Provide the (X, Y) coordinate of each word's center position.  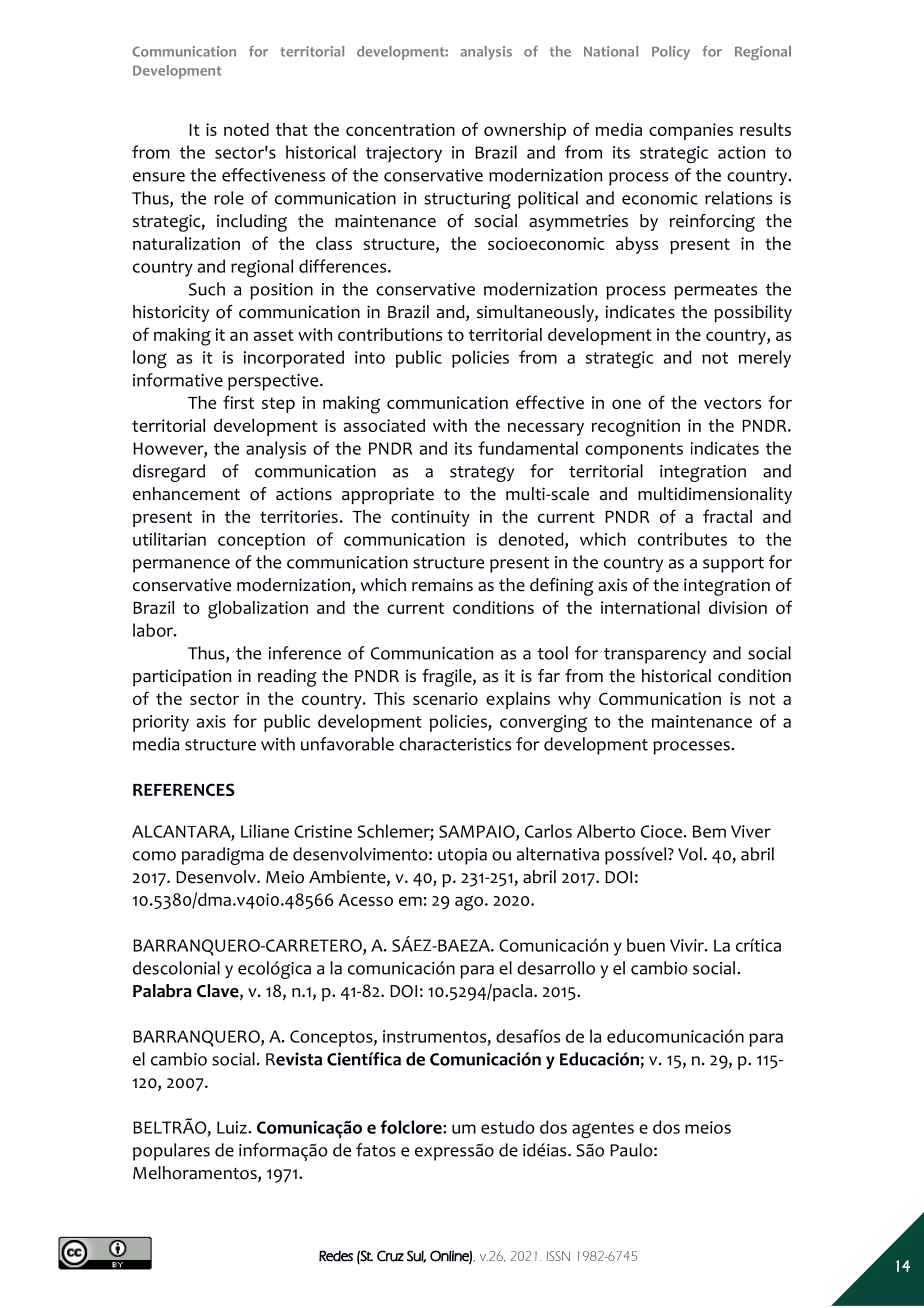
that (292, 129)
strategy (482, 474)
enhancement (186, 494)
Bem (709, 831)
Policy (671, 53)
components (634, 451)
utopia (462, 856)
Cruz (390, 1256)
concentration (400, 129)
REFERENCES (184, 789)
